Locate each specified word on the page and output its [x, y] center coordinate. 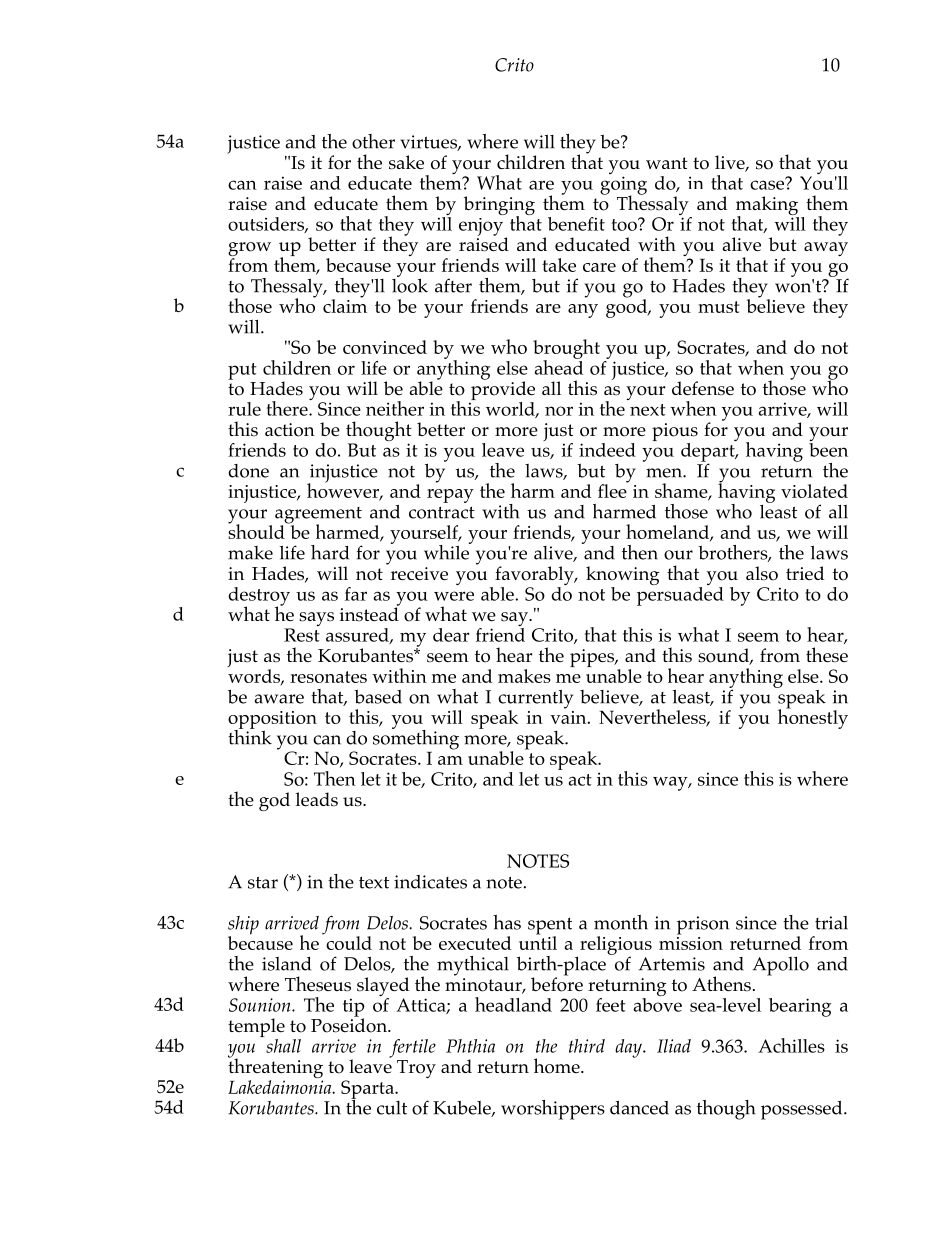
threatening [275, 1068]
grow [249, 250]
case [768, 184]
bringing [499, 207]
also [762, 573]
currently [535, 700]
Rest [302, 635]
